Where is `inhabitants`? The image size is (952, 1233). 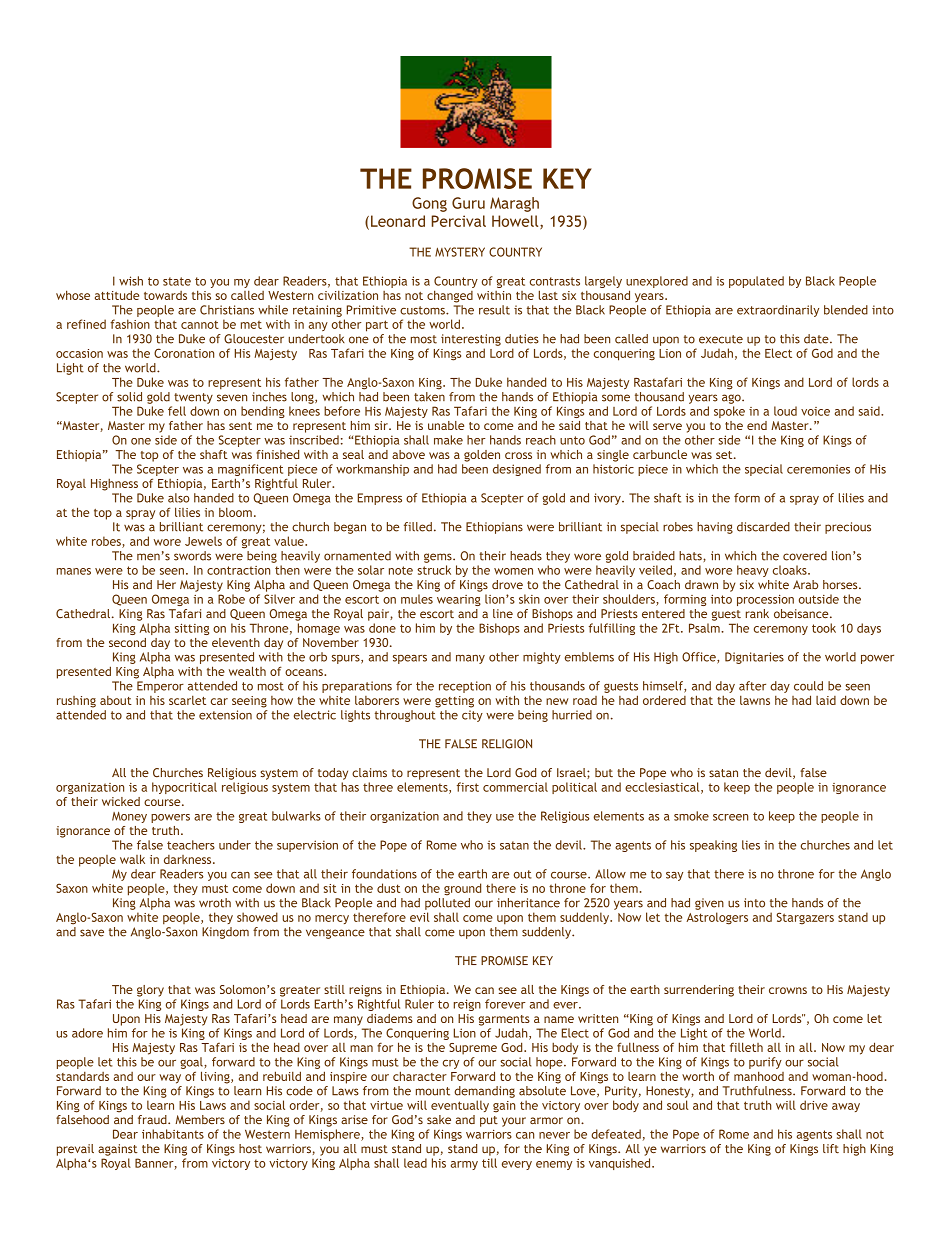 inhabitants is located at coordinates (173, 1134).
